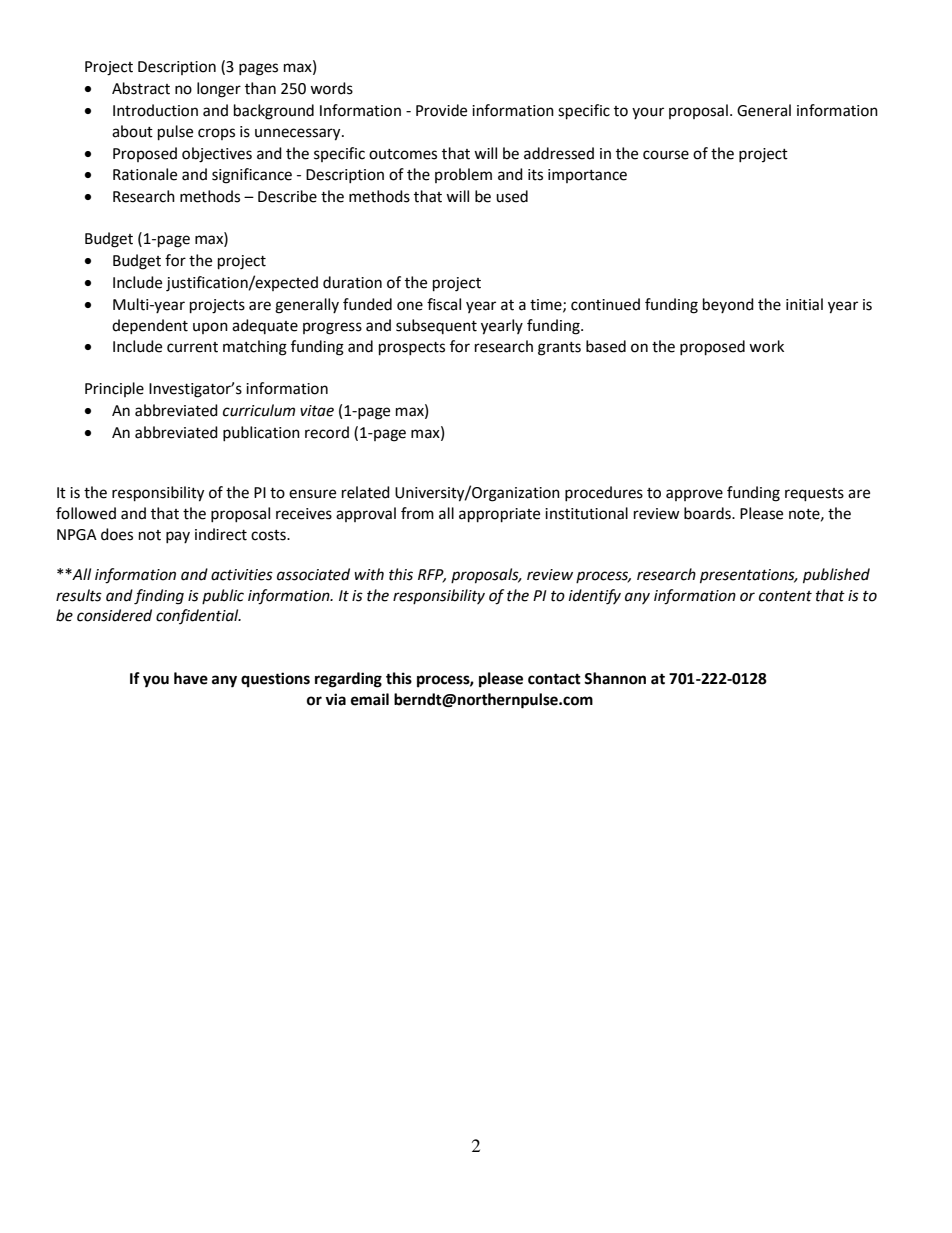 The height and width of the screenshot is (1233, 952). Describe the element at coordinates (86, 513) in the screenshot. I see `followed` at that location.
